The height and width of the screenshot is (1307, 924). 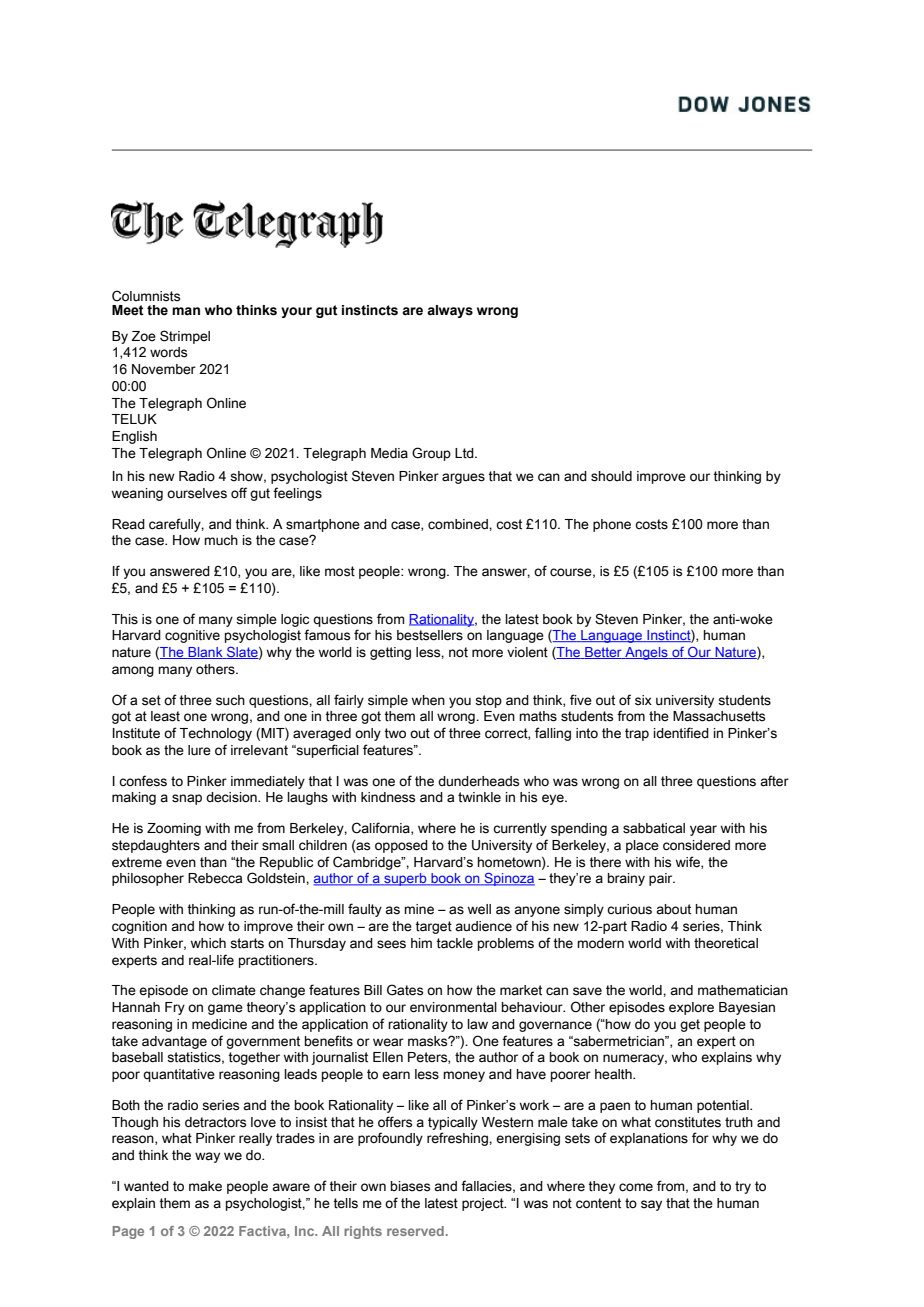 I want to click on say, so click(x=651, y=1205).
